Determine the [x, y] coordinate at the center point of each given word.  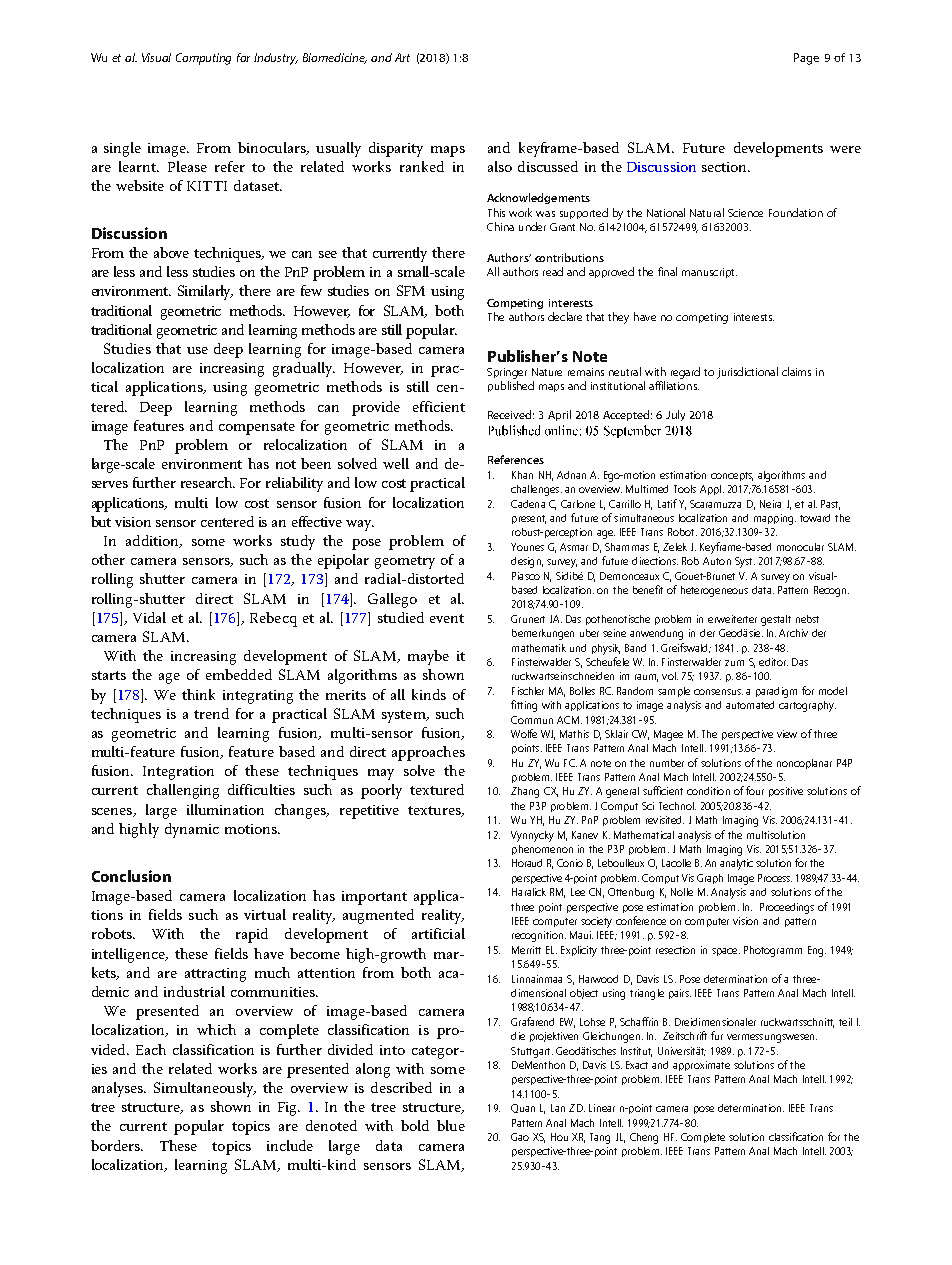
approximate [701, 1066]
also [500, 166]
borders [116, 1145]
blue [451, 1125]
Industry [276, 59]
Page [806, 59]
